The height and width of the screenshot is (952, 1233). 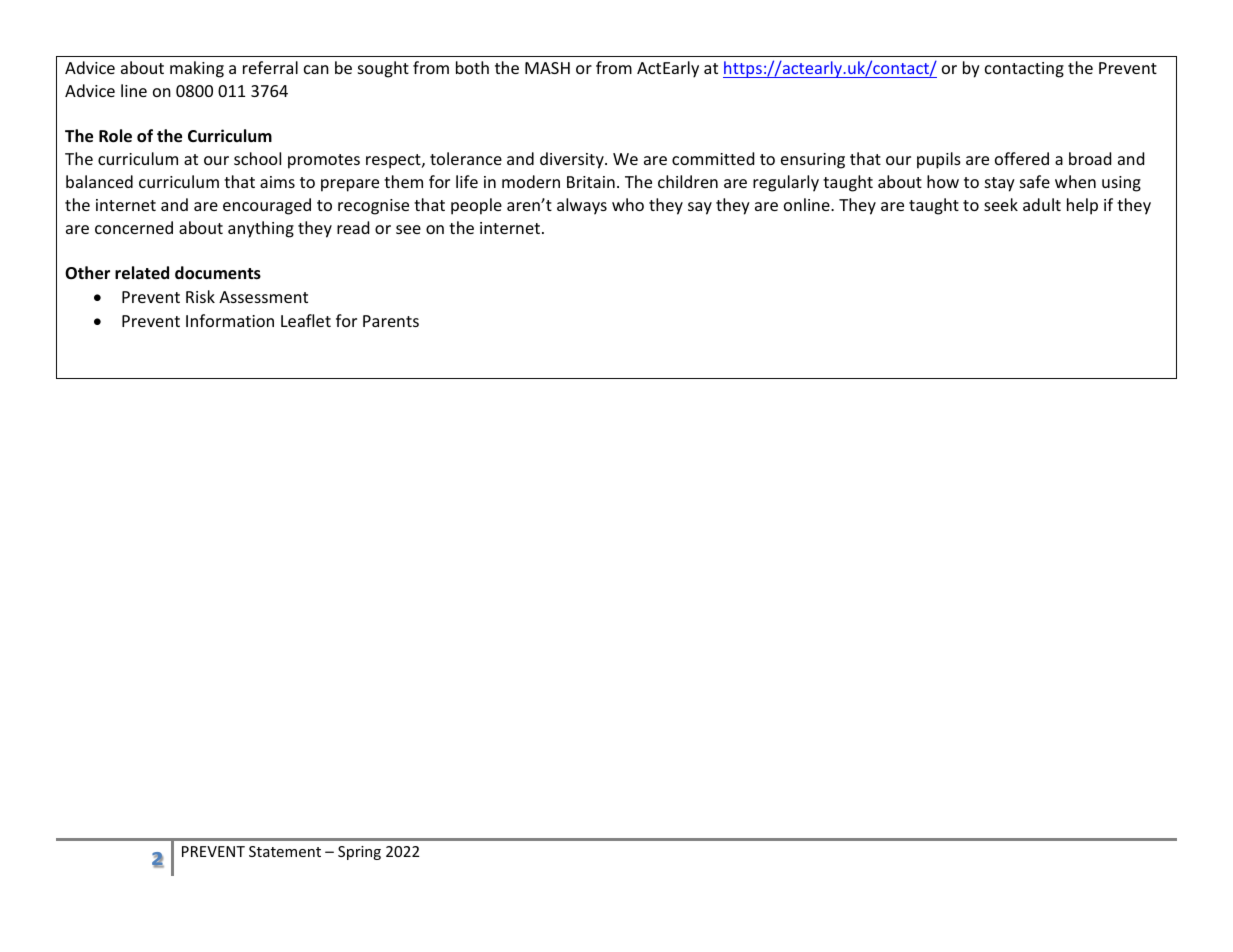 I want to click on Assessment, so click(x=263, y=297).
